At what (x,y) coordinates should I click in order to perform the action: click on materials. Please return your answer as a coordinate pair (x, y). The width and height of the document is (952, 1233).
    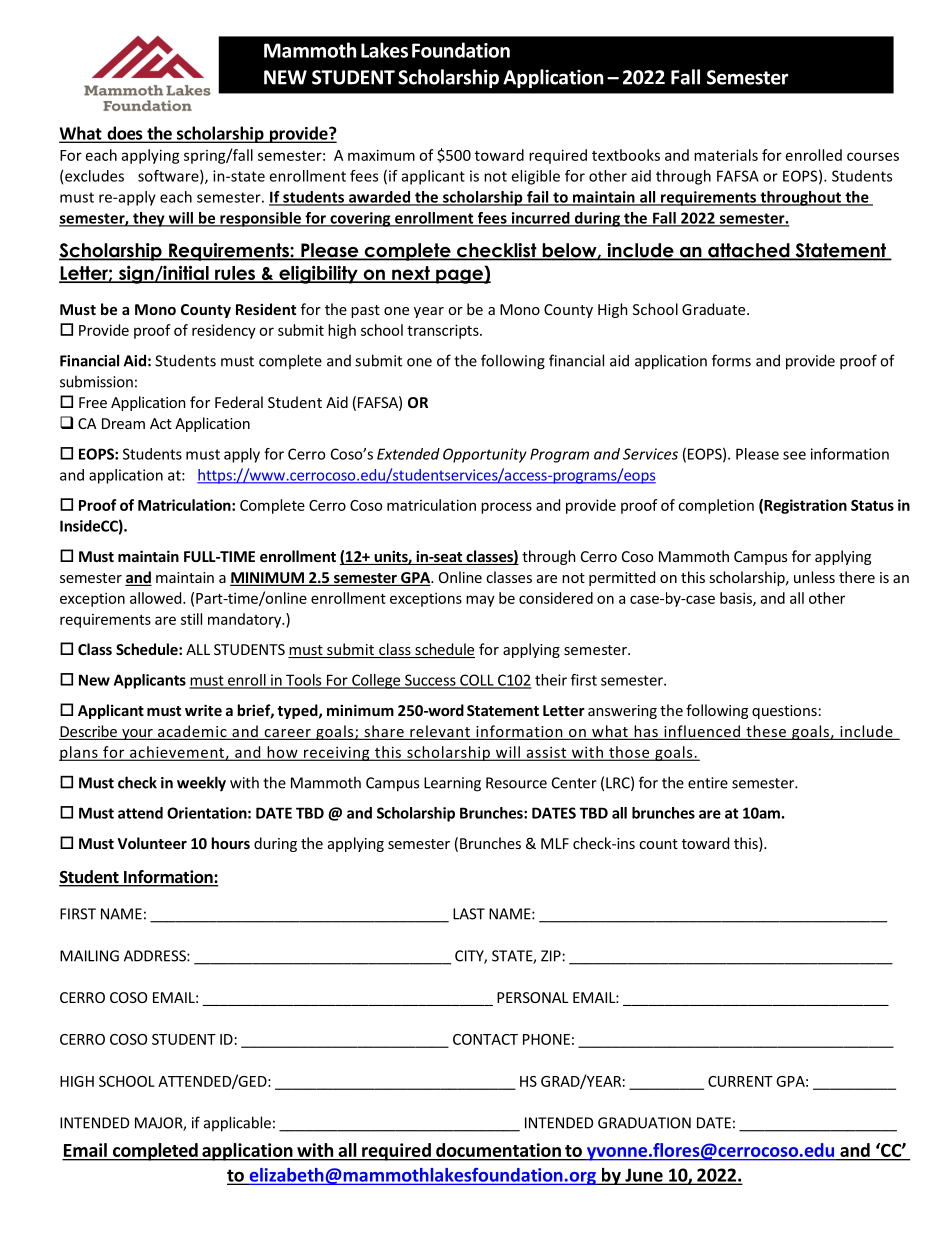
    Looking at the image, I should click on (726, 155).
